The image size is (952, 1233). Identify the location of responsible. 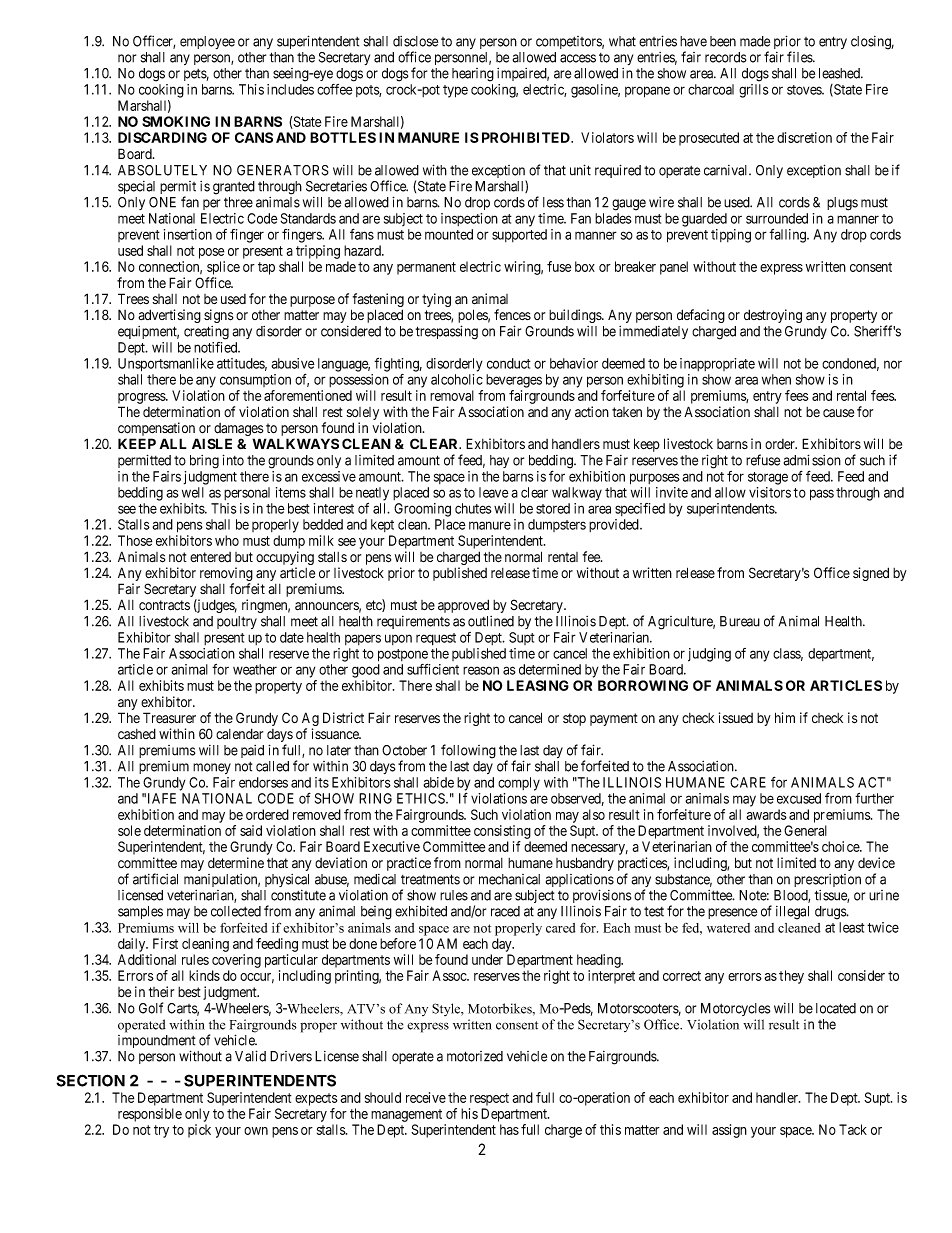
(150, 1115).
